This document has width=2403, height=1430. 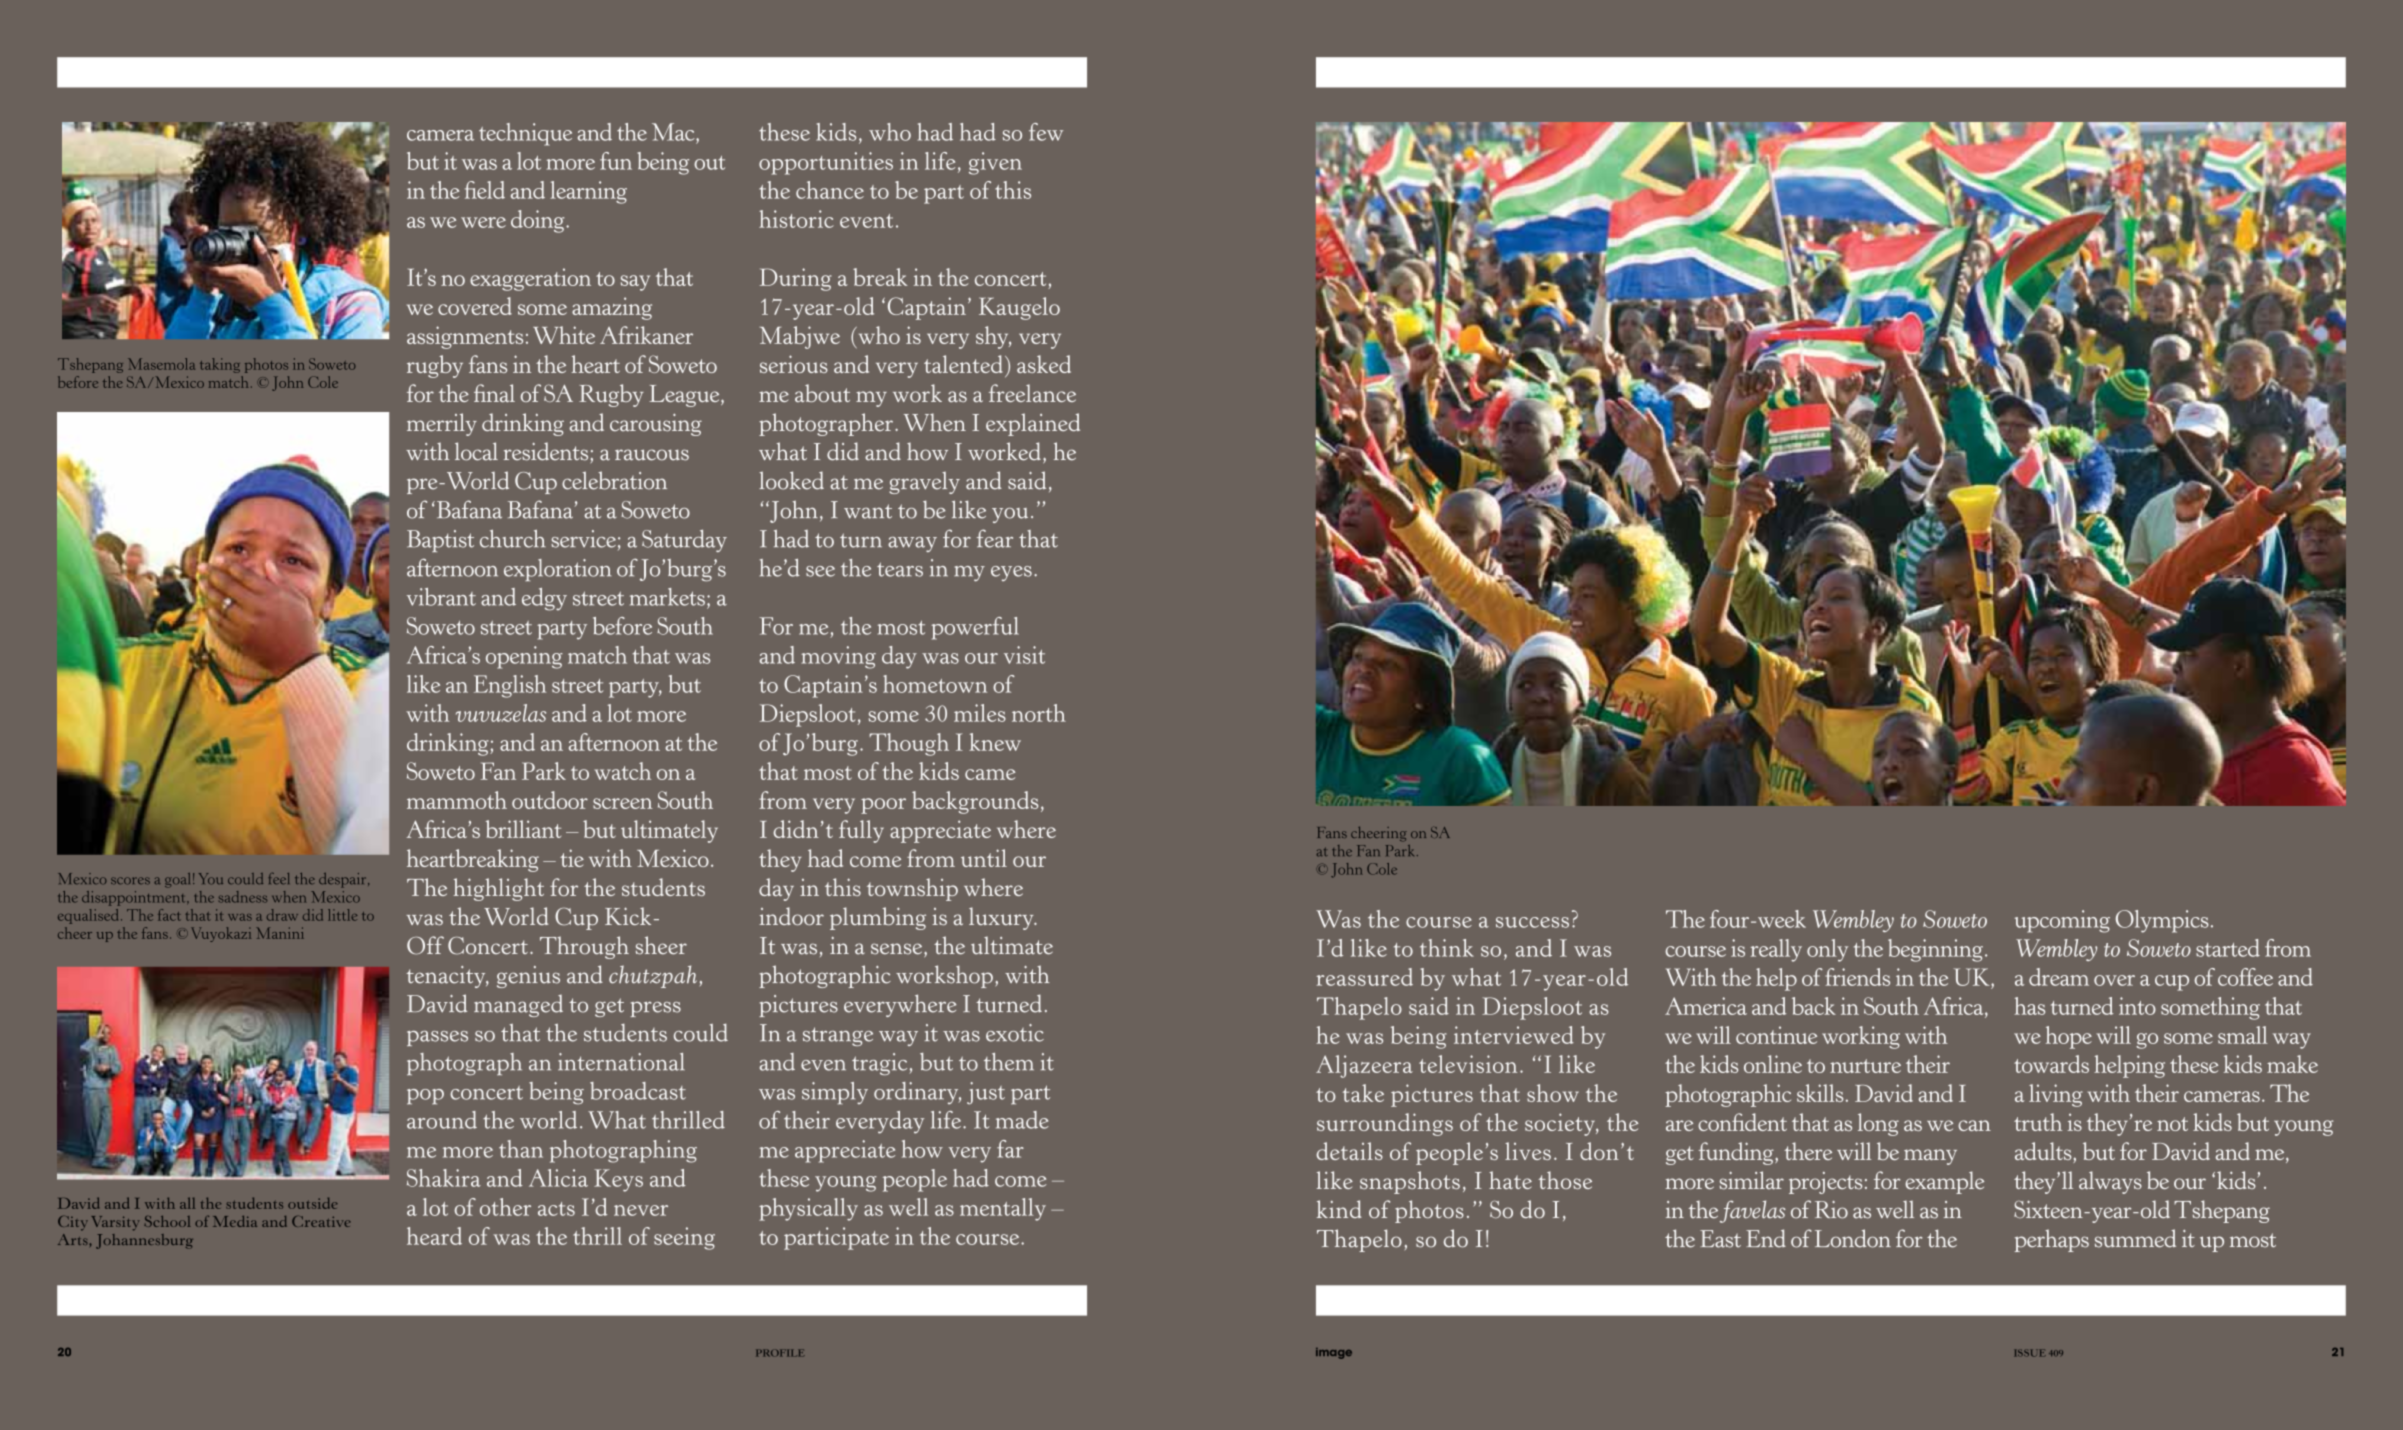 What do you see at coordinates (434, 1236) in the document?
I see `heard` at bounding box center [434, 1236].
